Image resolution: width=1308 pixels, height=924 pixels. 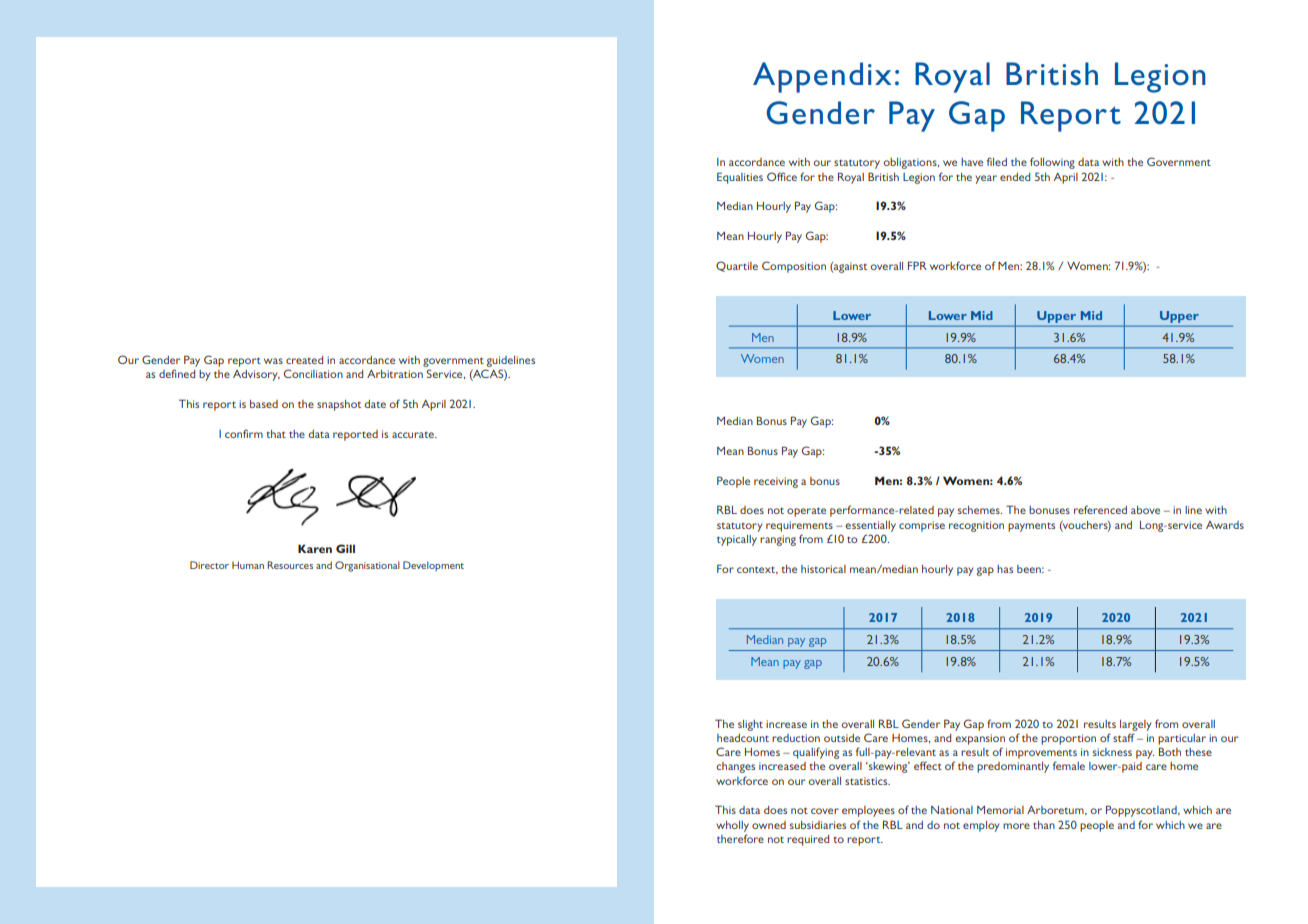 What do you see at coordinates (276, 434) in the screenshot?
I see `that` at bounding box center [276, 434].
